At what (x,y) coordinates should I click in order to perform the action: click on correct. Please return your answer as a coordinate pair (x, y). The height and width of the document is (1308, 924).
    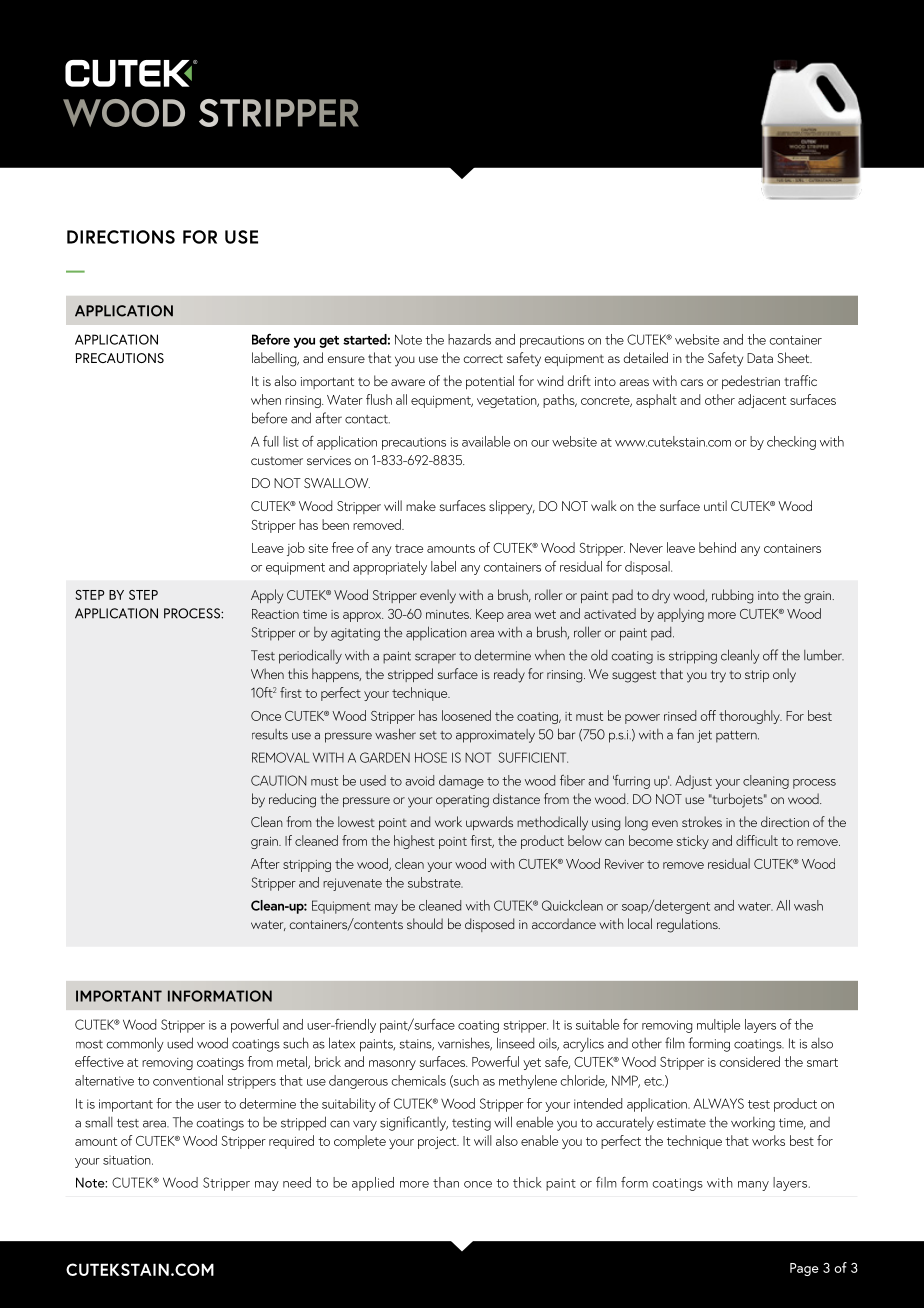
    Looking at the image, I should click on (483, 358).
